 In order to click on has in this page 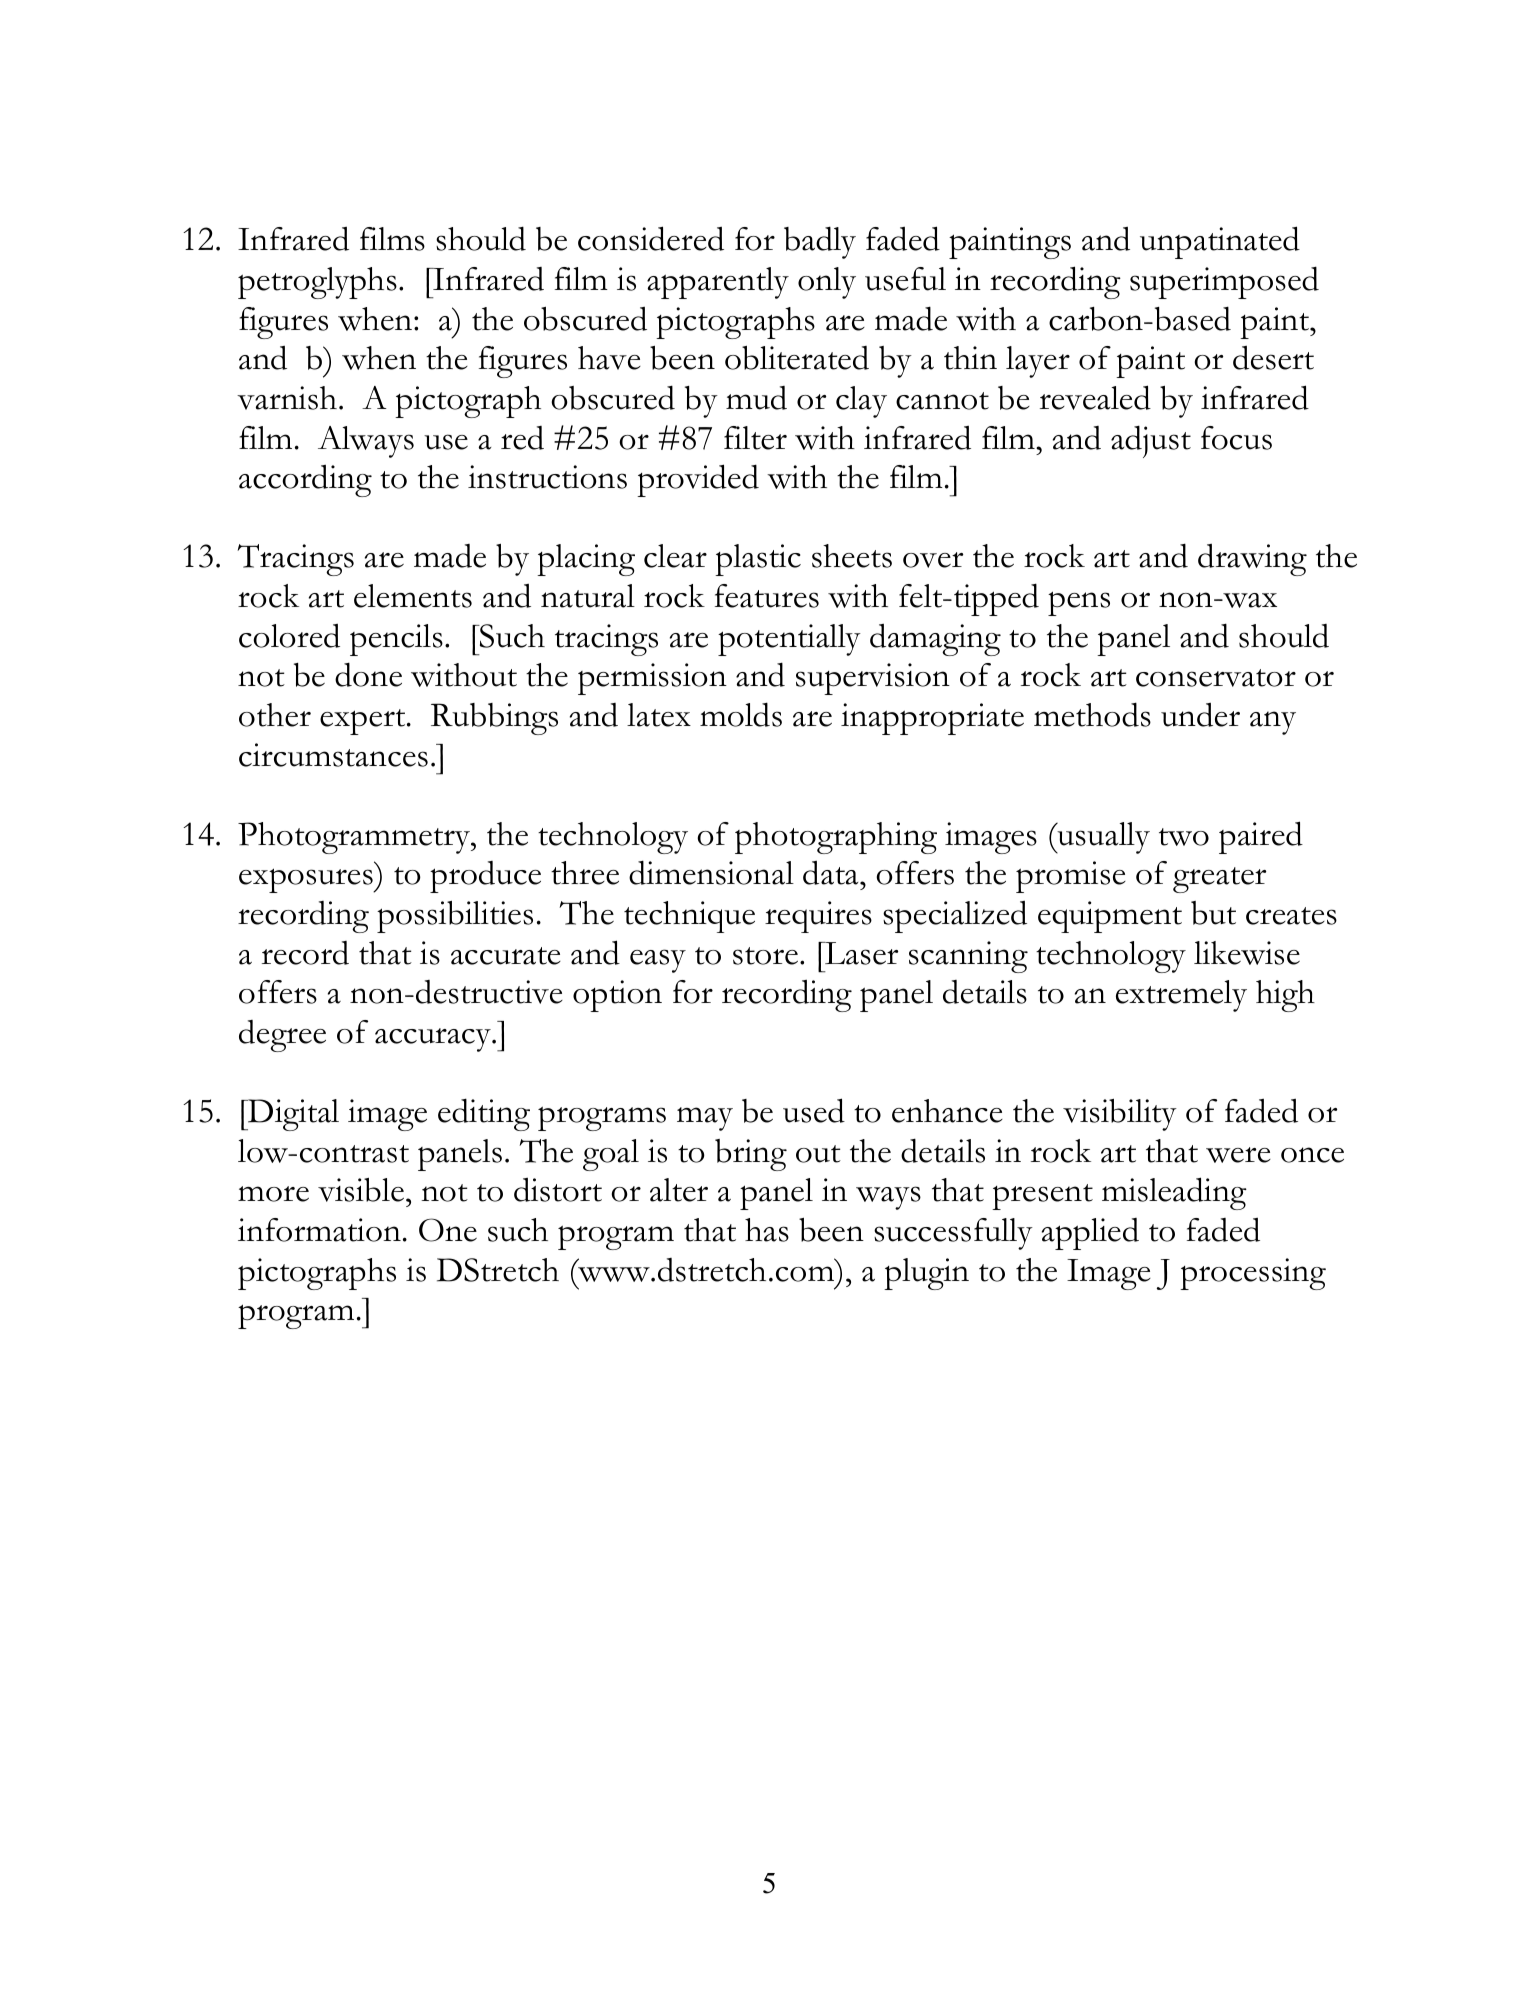, I will do `click(767, 1230)`.
